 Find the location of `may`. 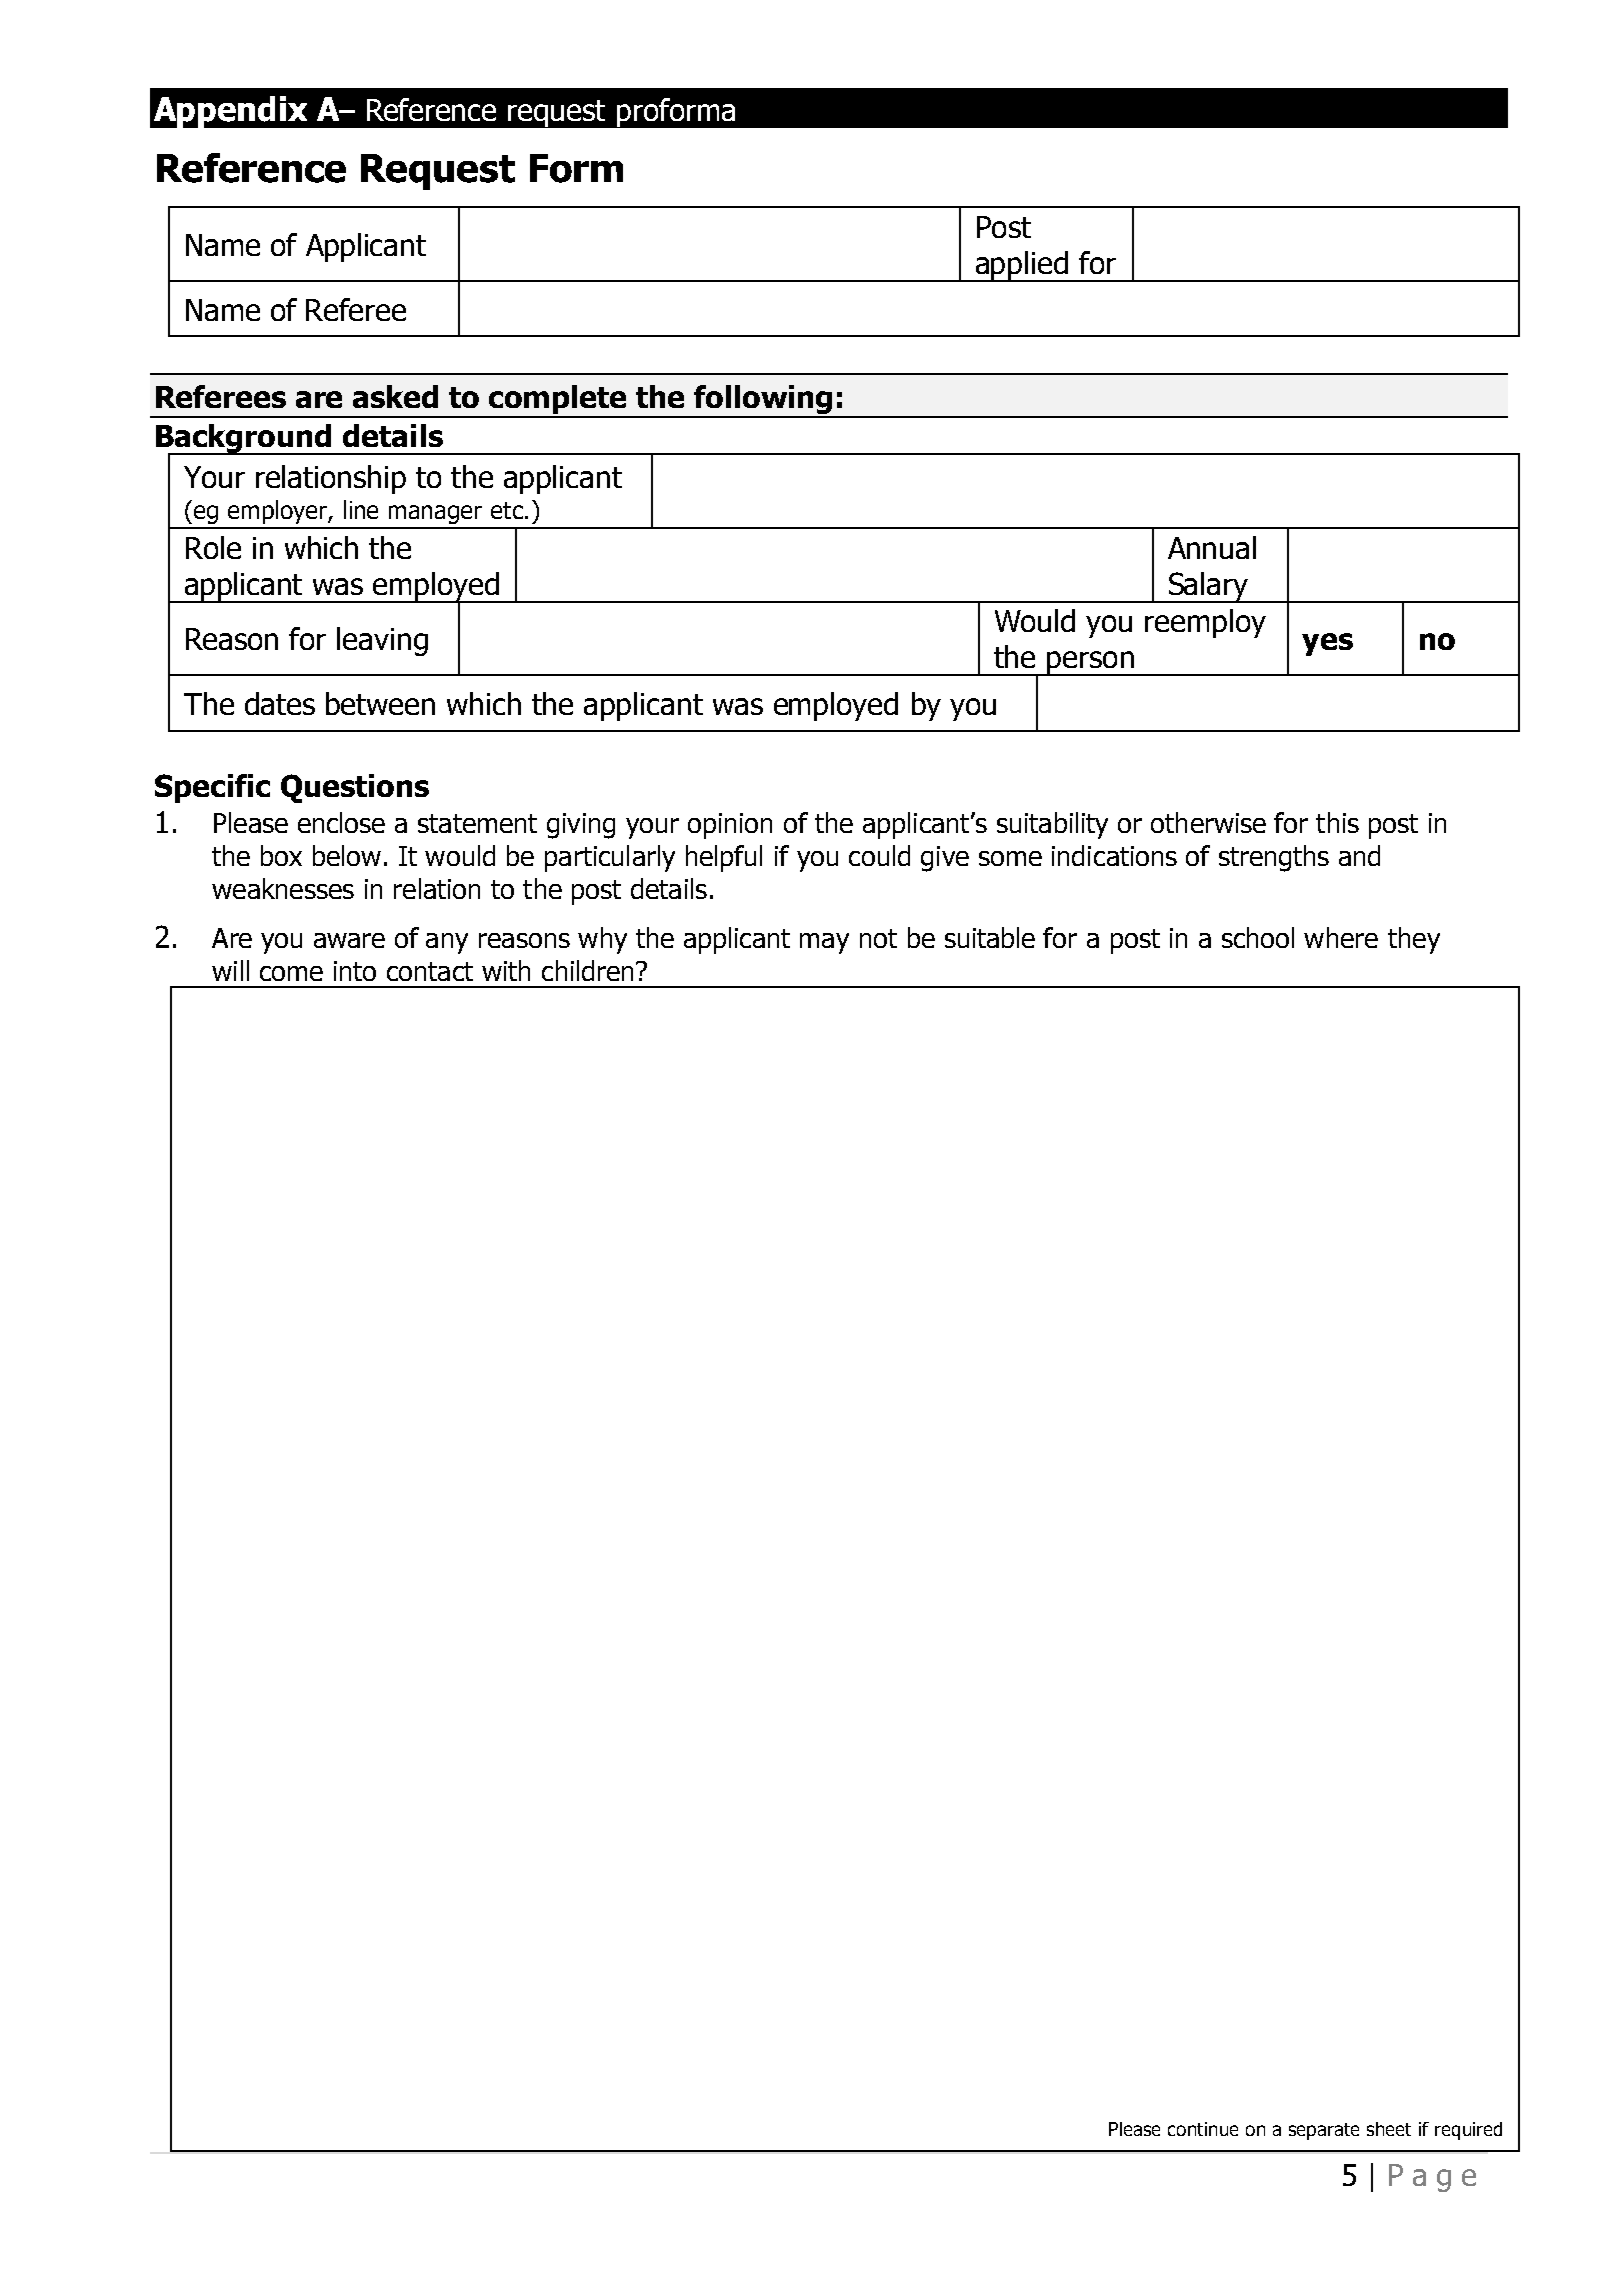

may is located at coordinates (824, 943).
